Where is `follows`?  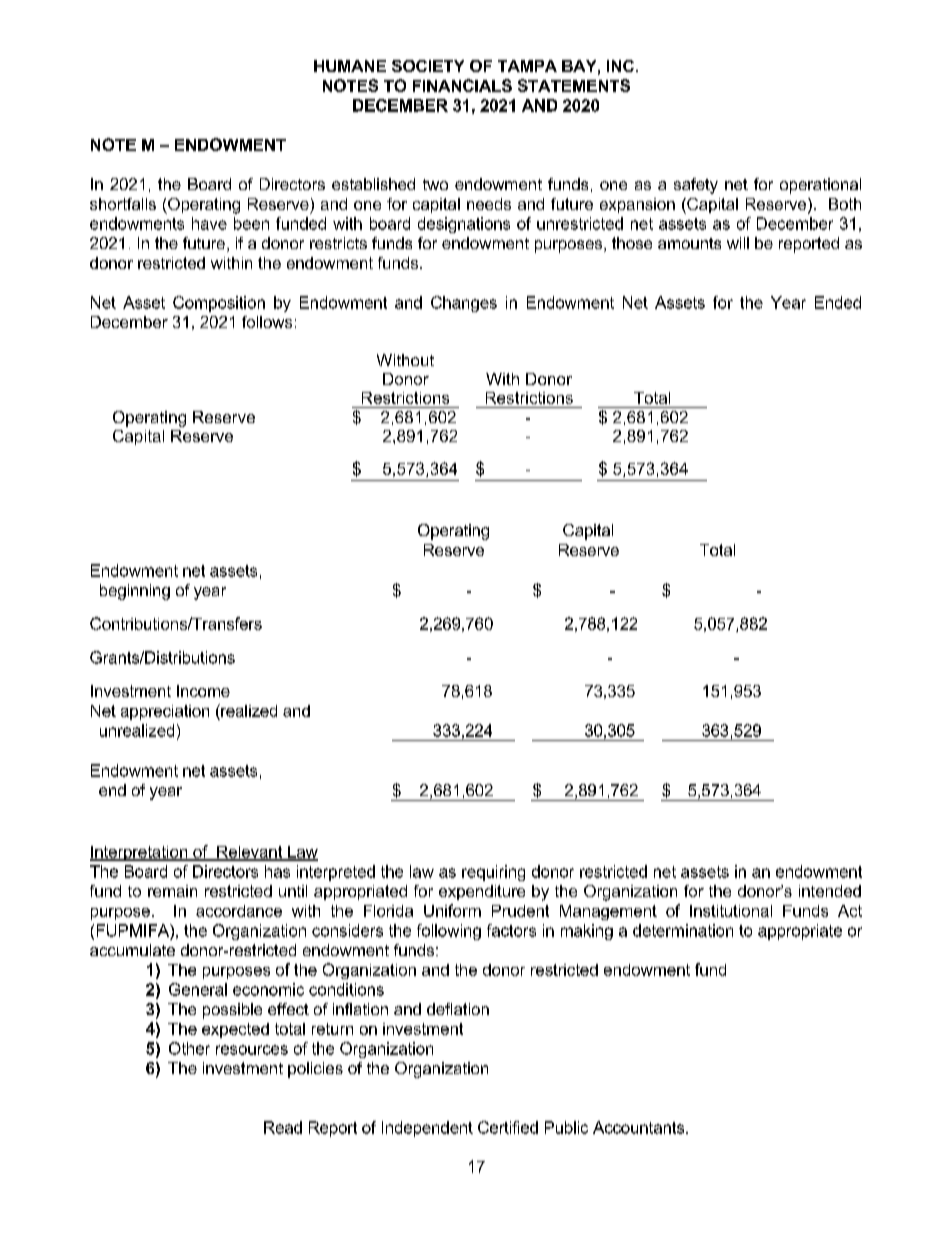
follows is located at coordinates (267, 322).
